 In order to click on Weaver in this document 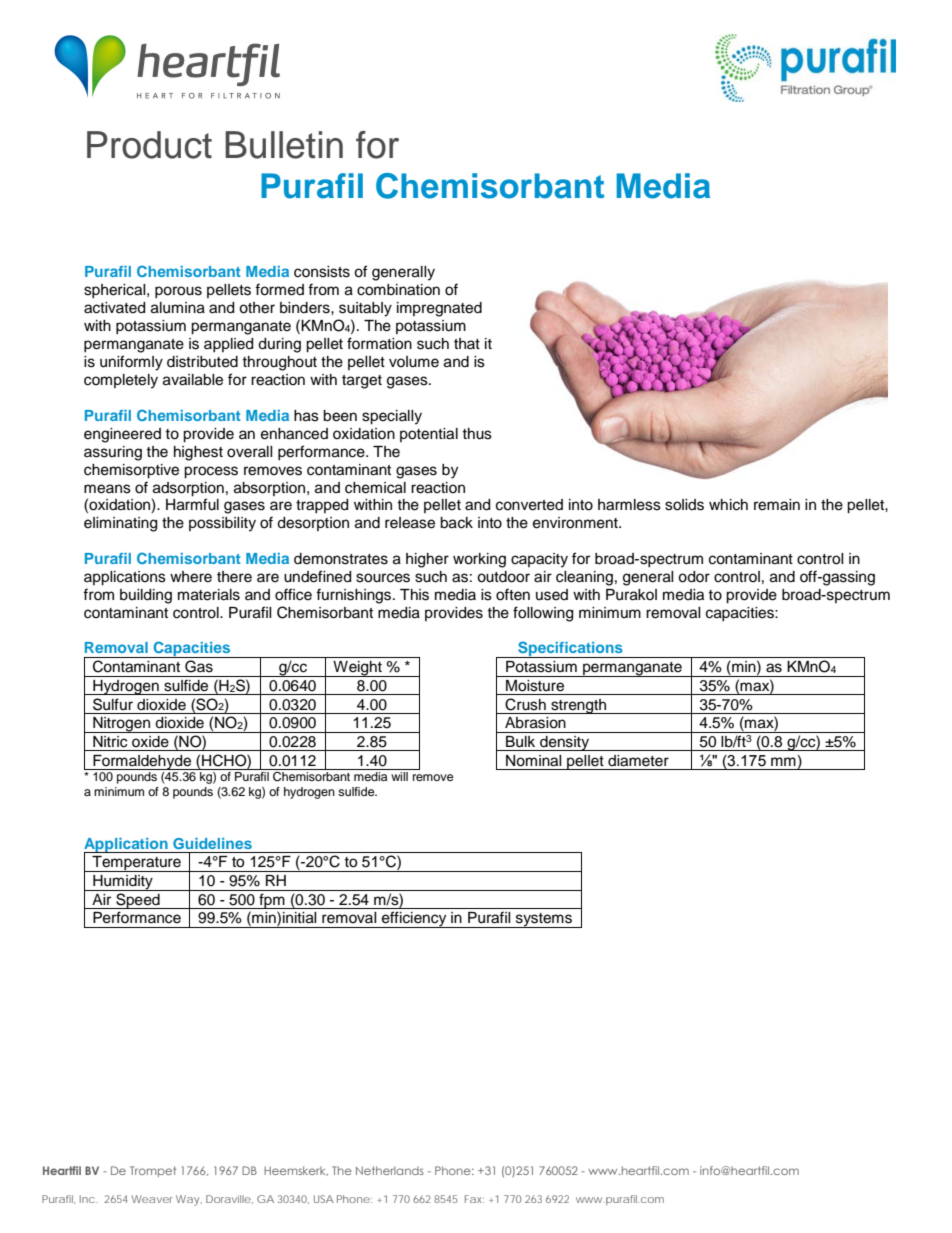, I will do `click(152, 1199)`.
